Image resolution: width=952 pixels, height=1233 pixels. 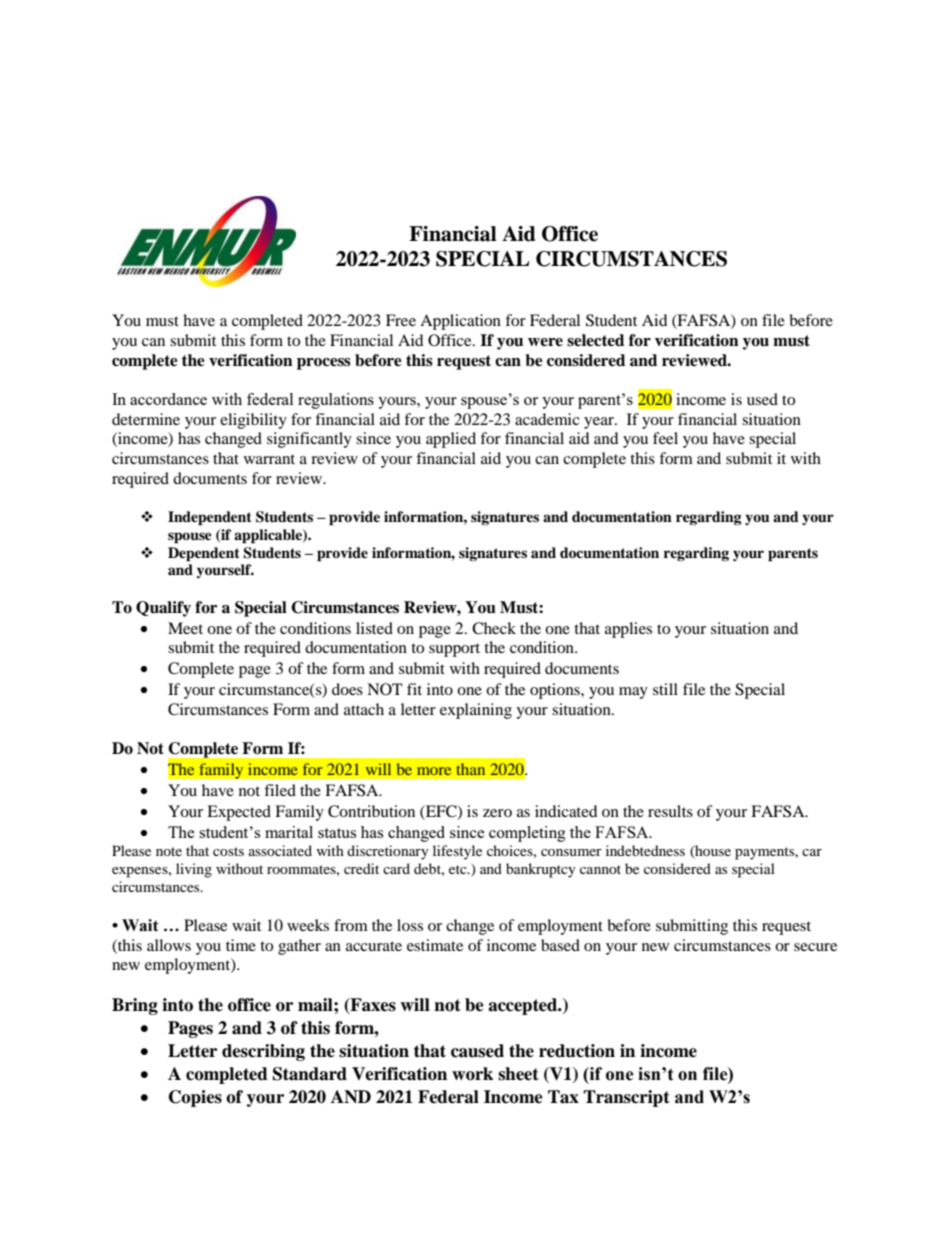 I want to click on estimate, so click(x=435, y=945).
